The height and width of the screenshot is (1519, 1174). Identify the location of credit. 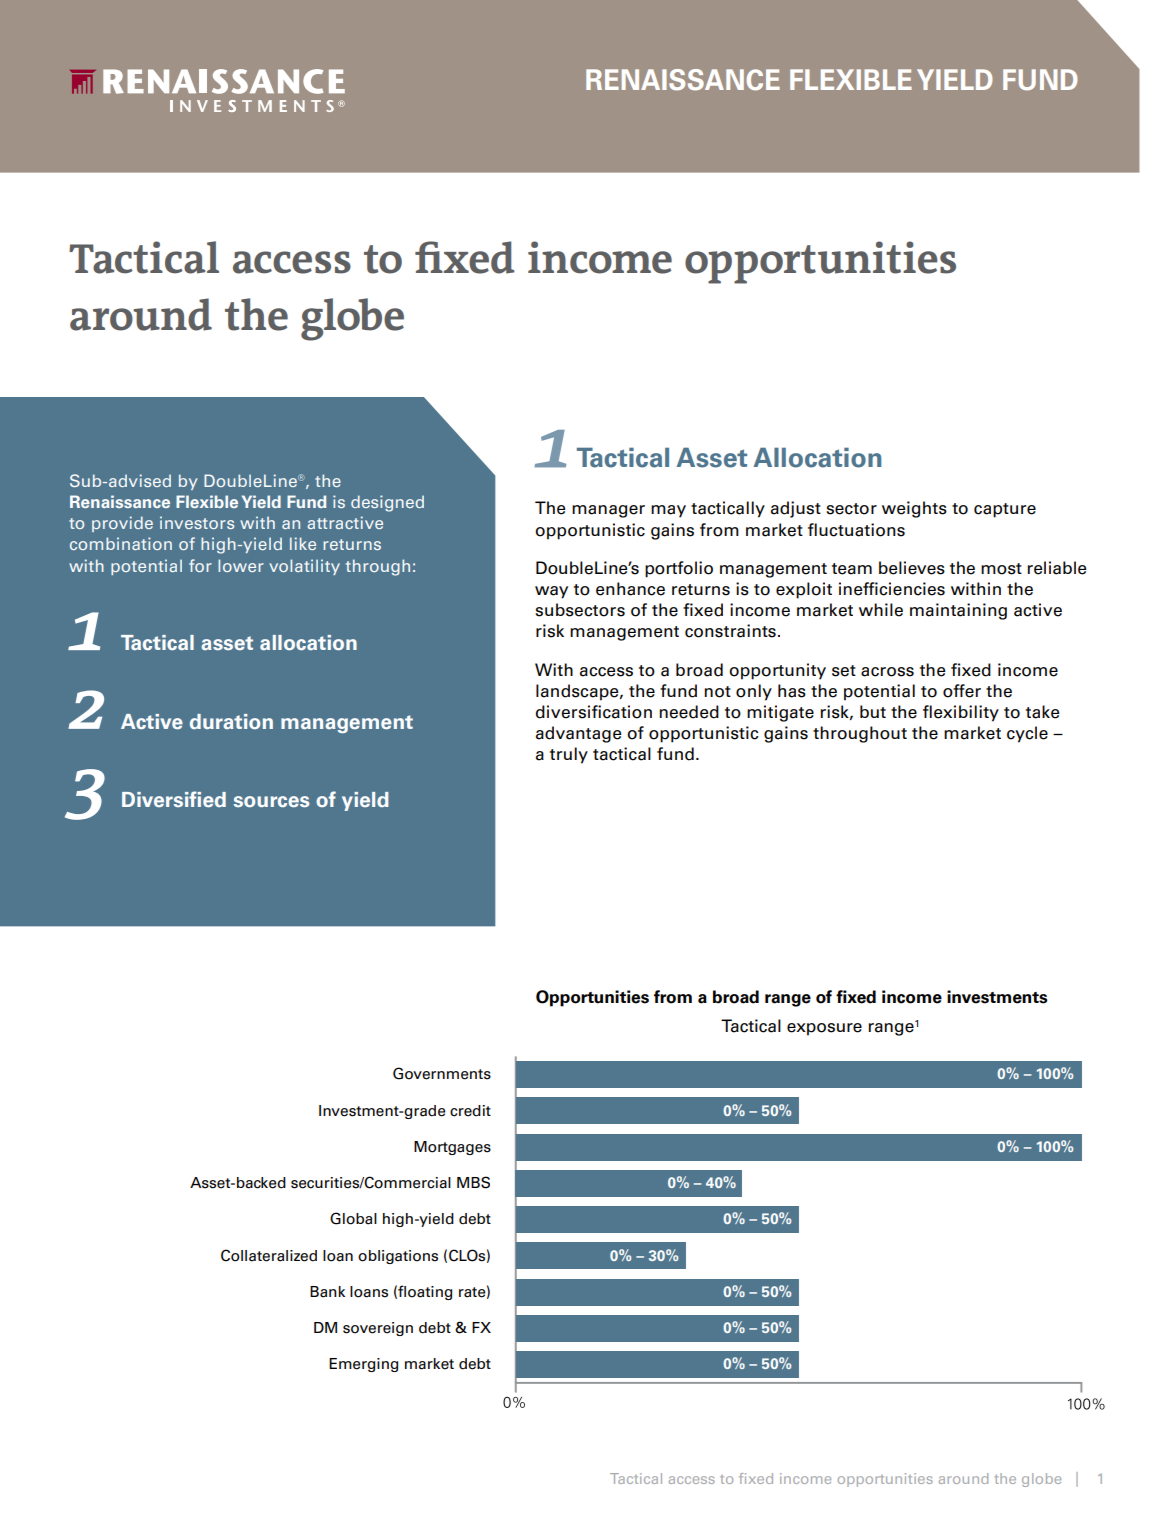
(470, 1111).
